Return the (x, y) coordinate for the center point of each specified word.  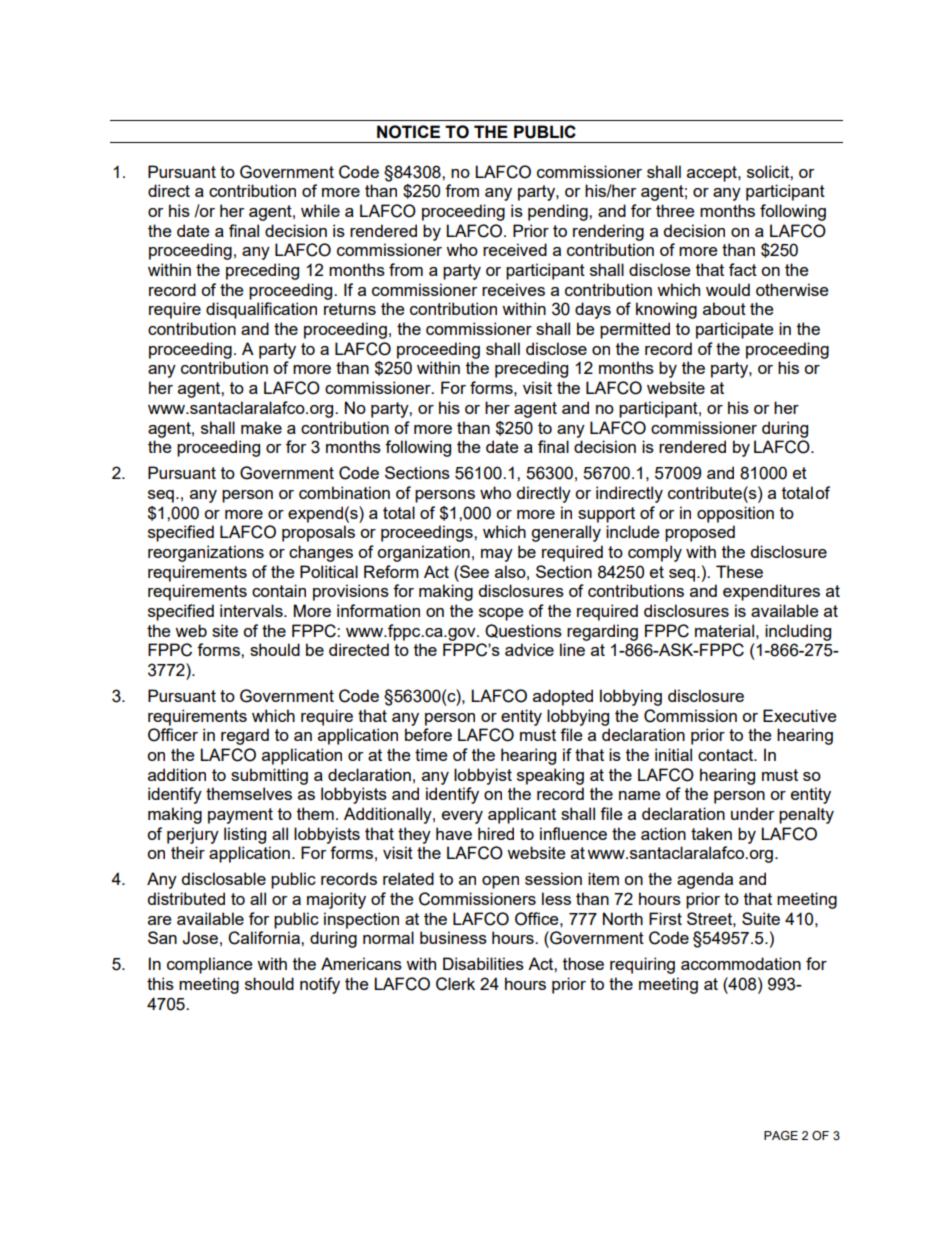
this (160, 983)
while (320, 210)
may (497, 555)
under (752, 813)
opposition (735, 514)
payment (240, 816)
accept (713, 174)
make (261, 427)
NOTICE (408, 132)
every (462, 817)
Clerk (455, 984)
